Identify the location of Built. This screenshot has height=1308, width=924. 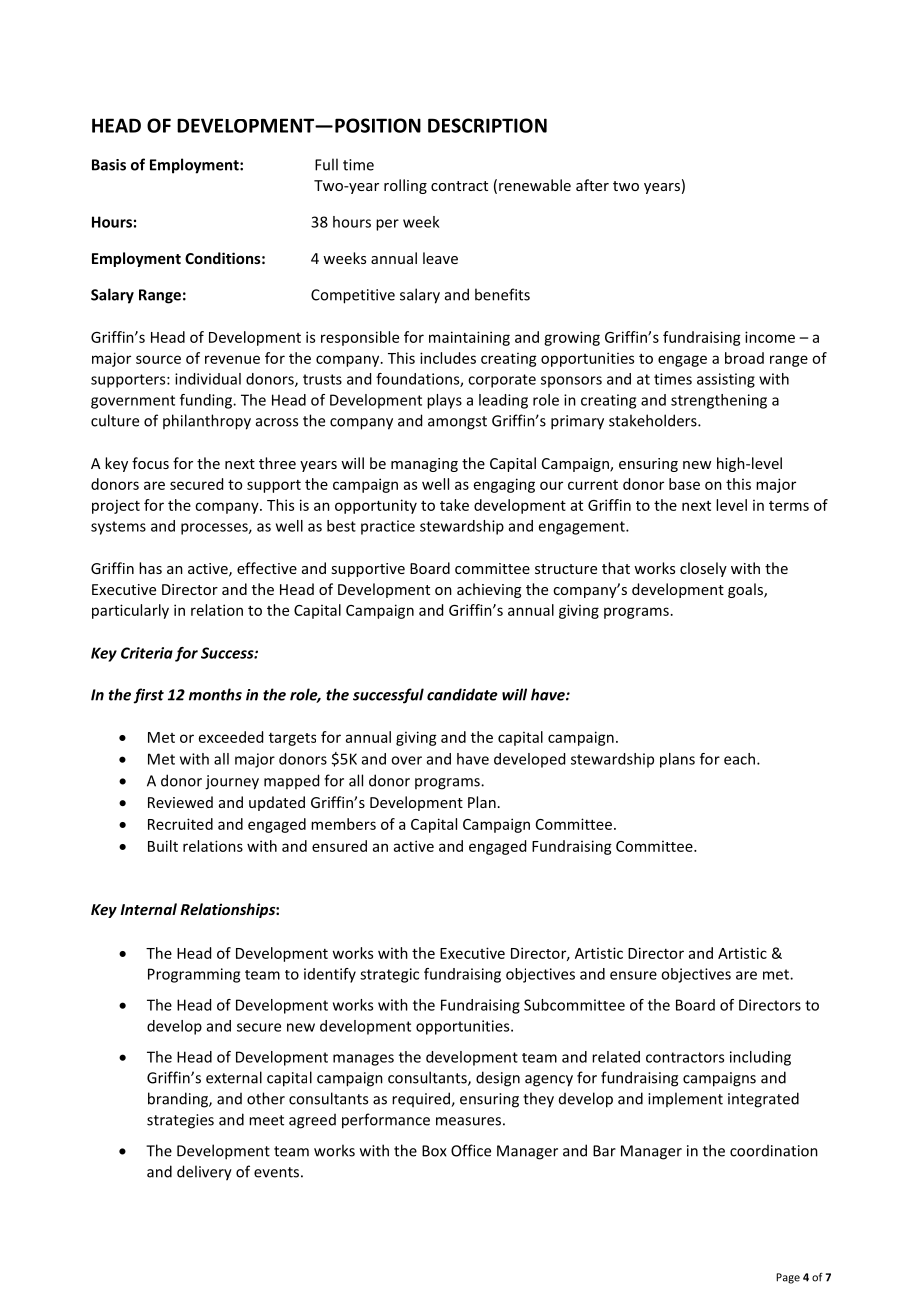
(163, 846).
